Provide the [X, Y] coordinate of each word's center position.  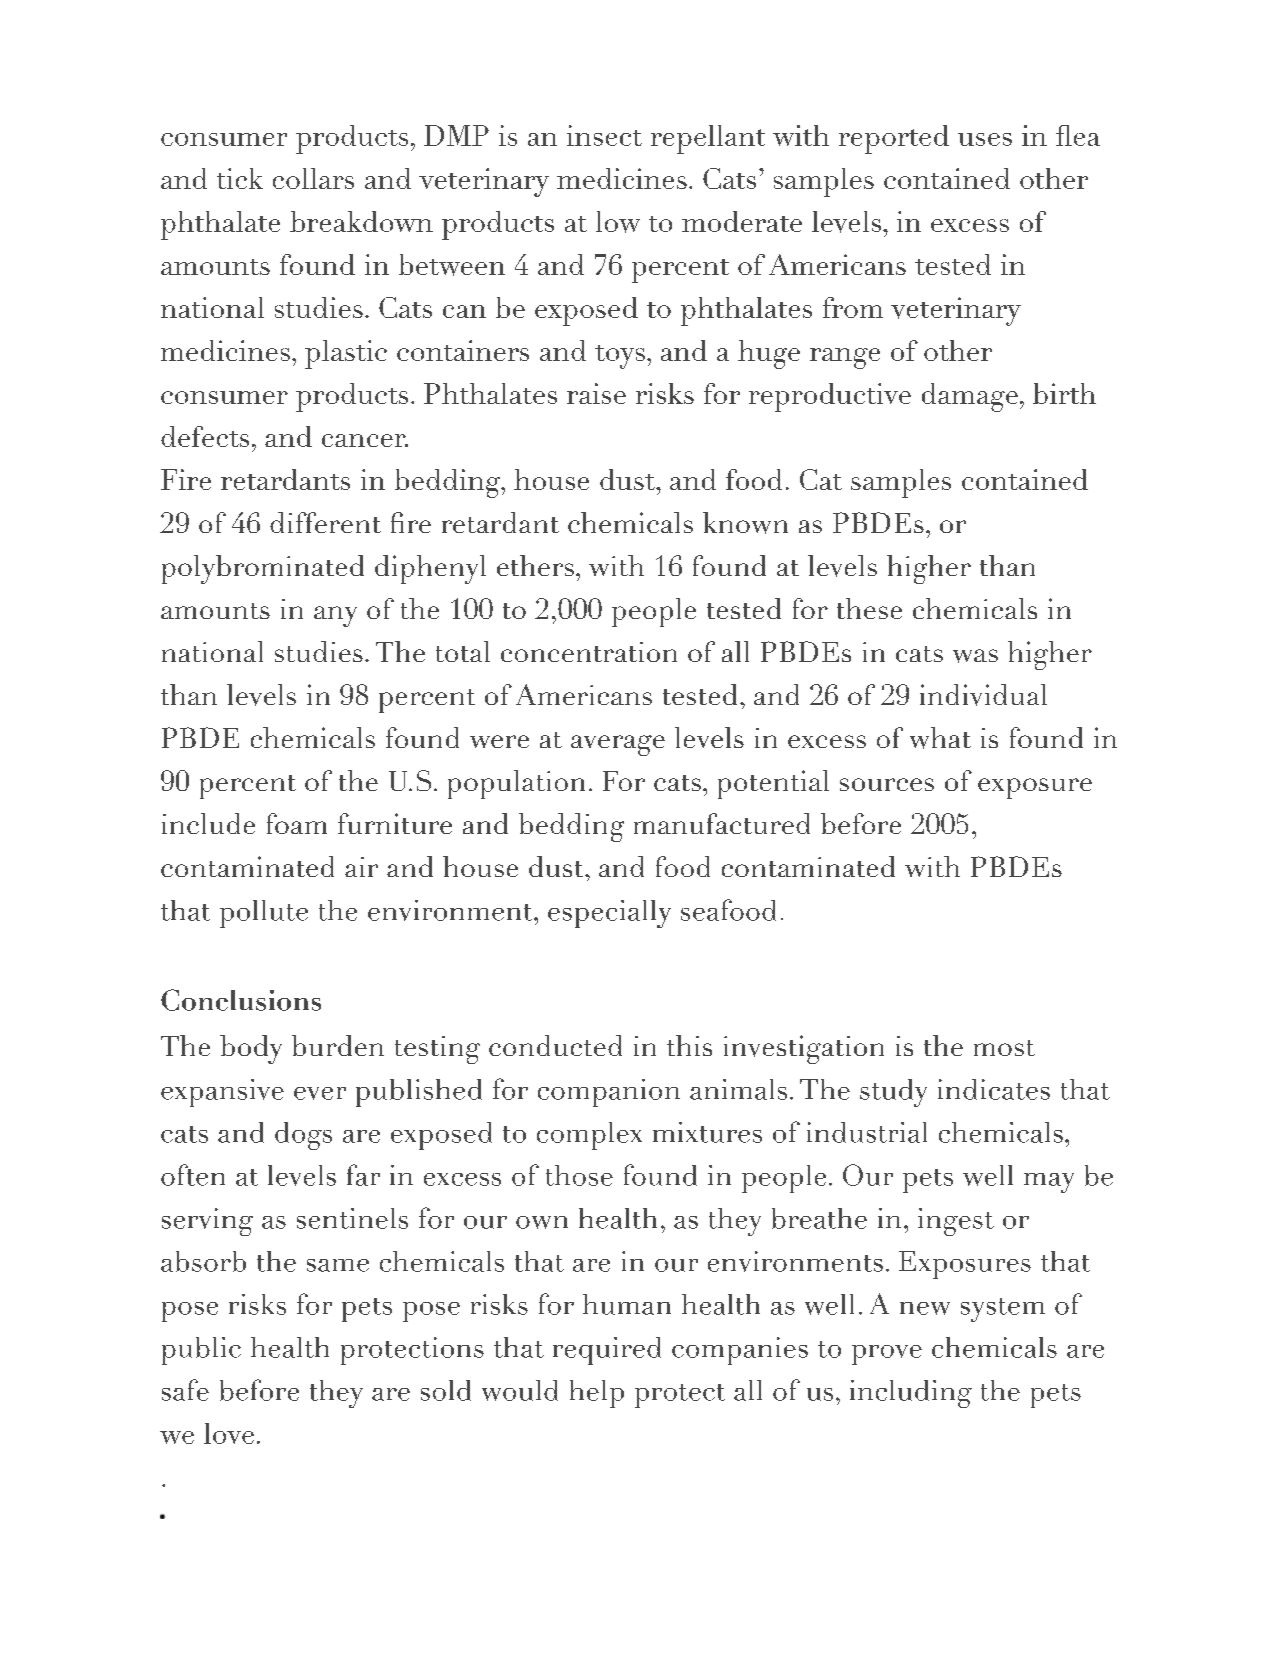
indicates [994, 1089]
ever [320, 1093]
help [597, 1394]
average [618, 745]
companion [609, 1093]
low [618, 222]
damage [970, 397]
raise [596, 393]
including [911, 1394]
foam [297, 823]
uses [985, 139]
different [325, 522]
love [229, 1433]
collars [313, 178]
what [940, 738]
